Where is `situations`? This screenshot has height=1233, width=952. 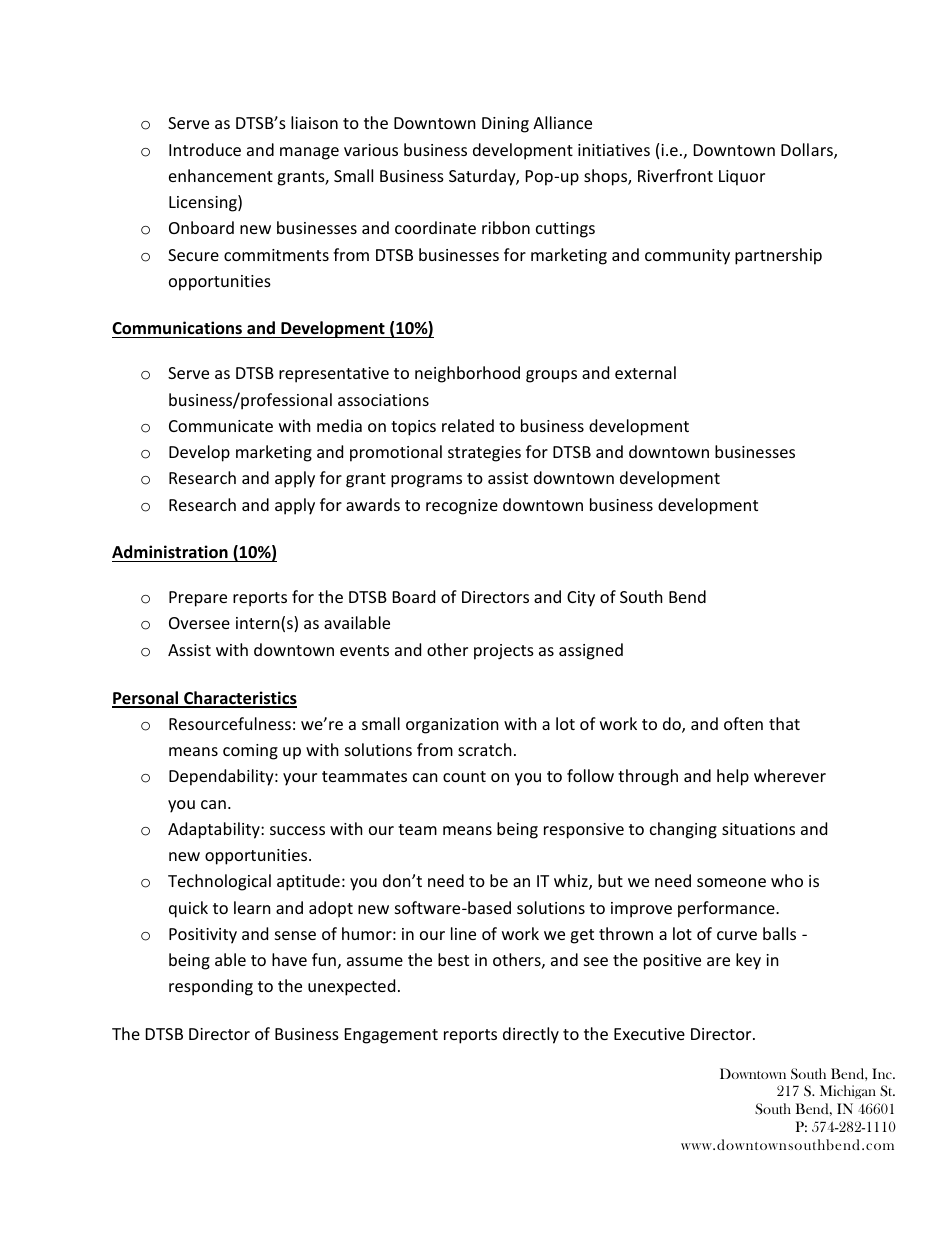
situations is located at coordinates (758, 829).
